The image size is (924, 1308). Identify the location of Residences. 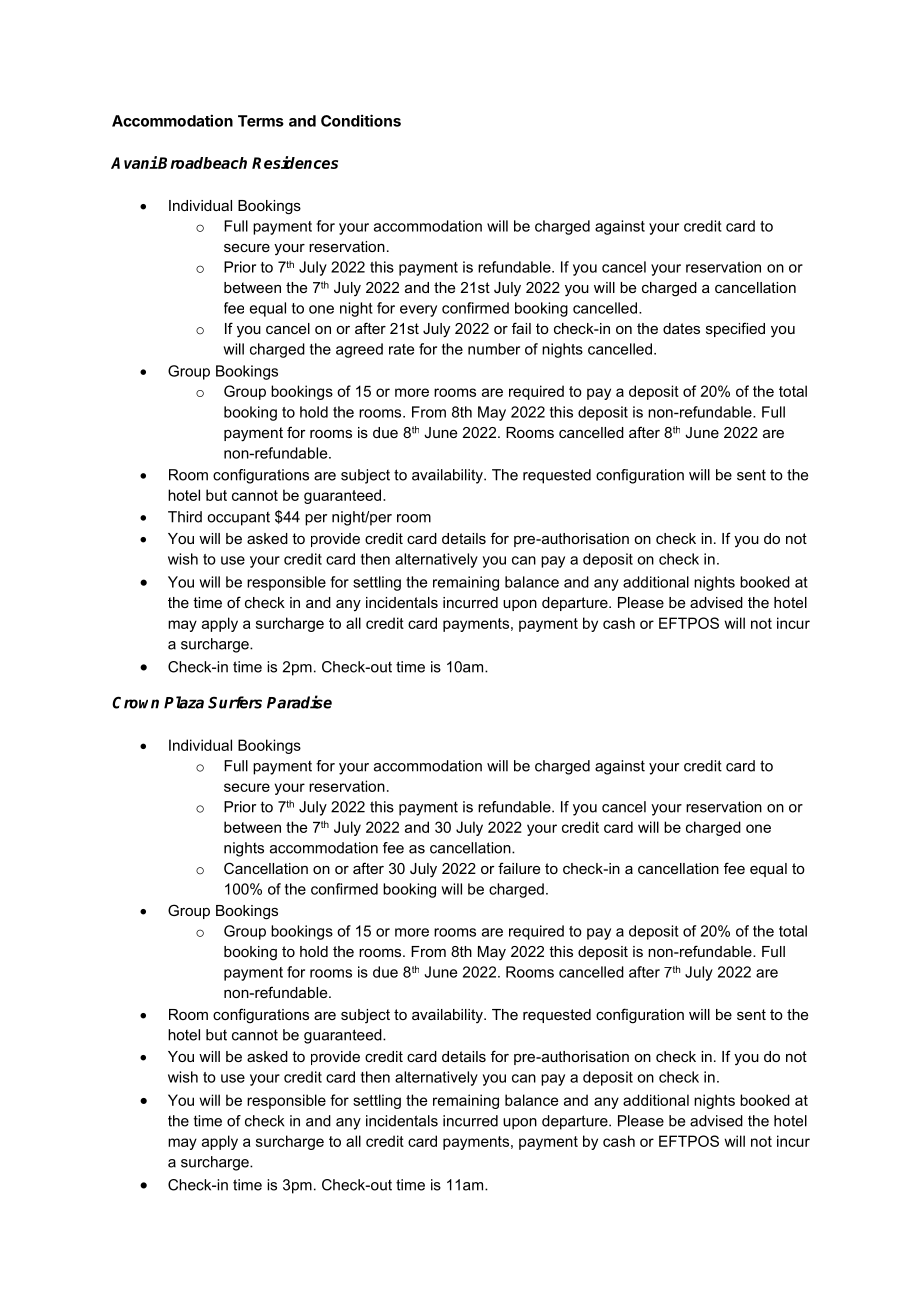
(295, 162).
